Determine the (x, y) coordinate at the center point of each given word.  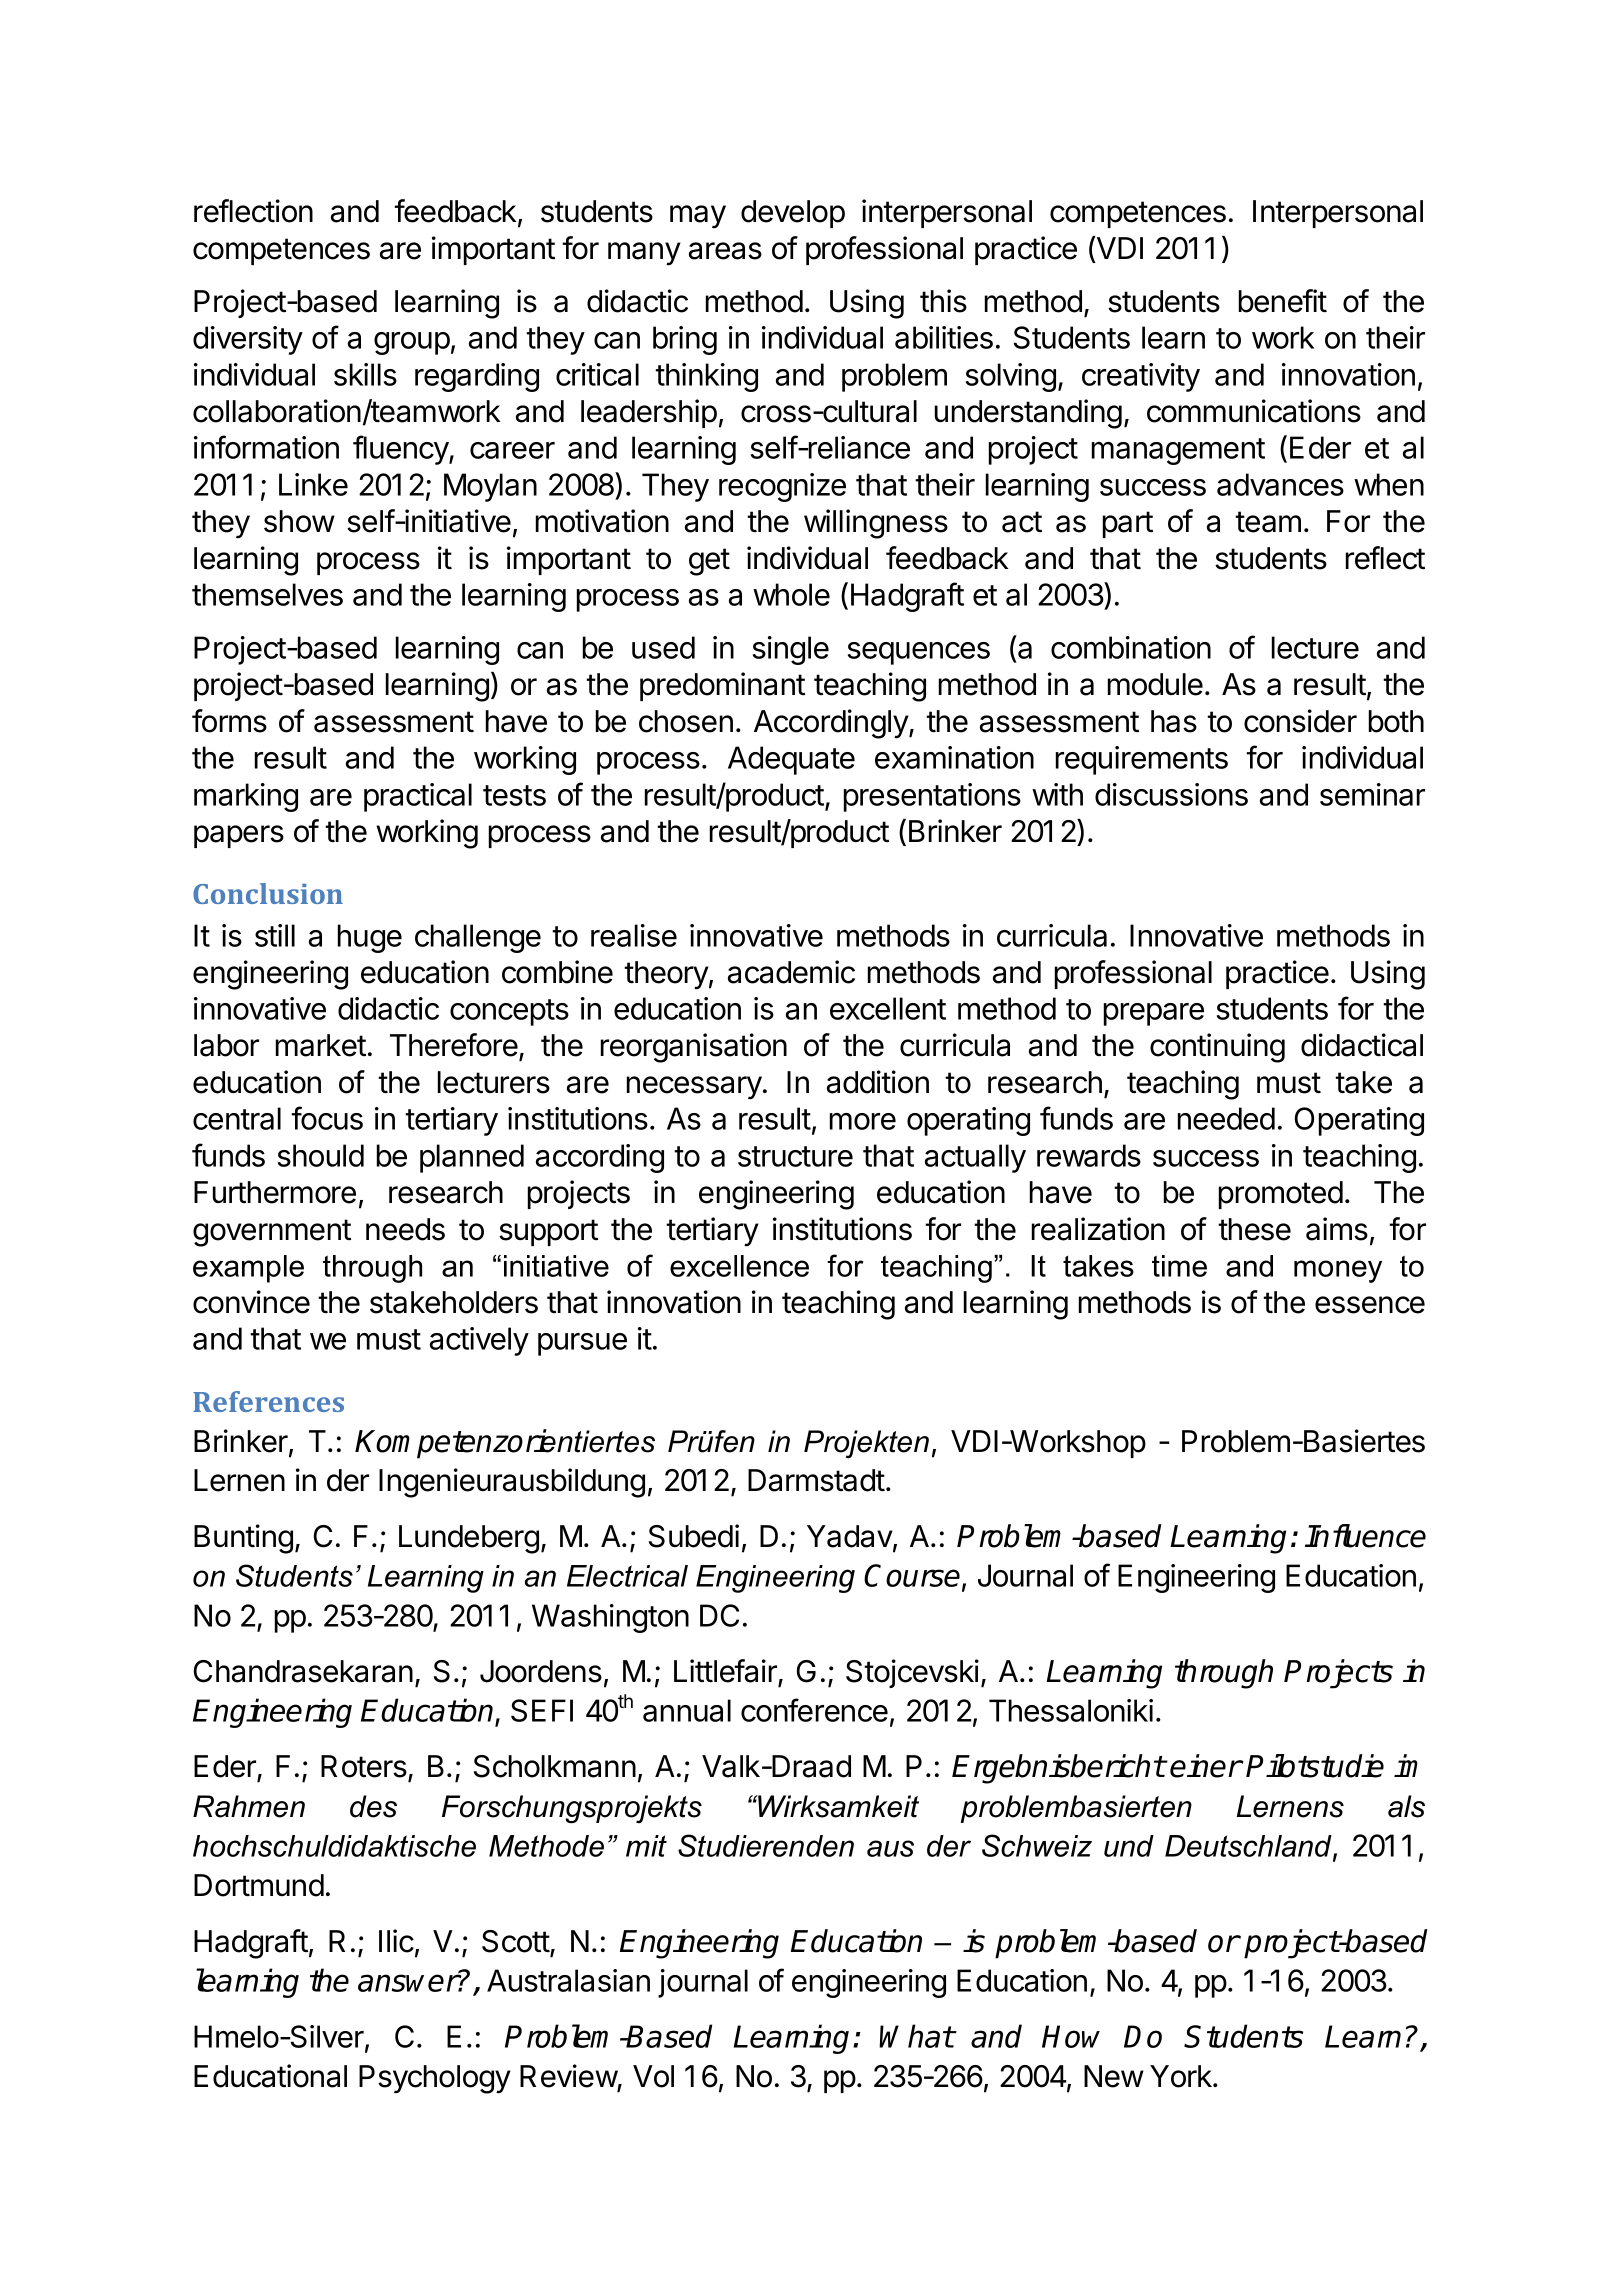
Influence (1365, 1536)
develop (793, 214)
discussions (1171, 794)
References (268, 1401)
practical (418, 797)
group (412, 343)
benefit (1283, 301)
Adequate (791, 760)
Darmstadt (816, 1480)
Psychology (435, 2079)
